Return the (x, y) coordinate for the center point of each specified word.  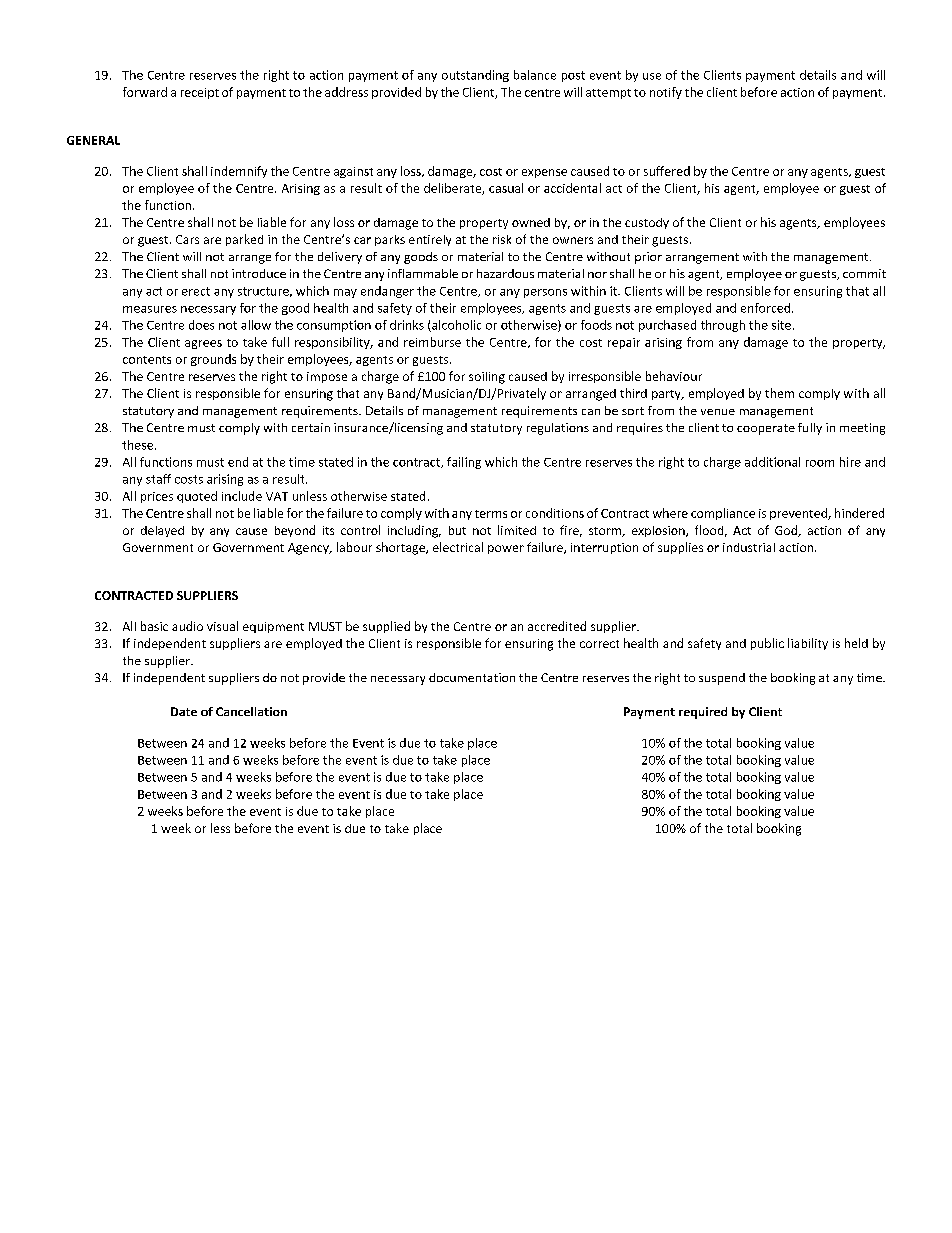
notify (666, 93)
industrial (749, 547)
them (779, 393)
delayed (162, 531)
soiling (487, 378)
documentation (472, 677)
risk (502, 239)
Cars (187, 239)
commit (864, 273)
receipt (200, 93)
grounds (213, 360)
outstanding (475, 76)
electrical (458, 547)
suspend (722, 679)
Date (184, 711)
